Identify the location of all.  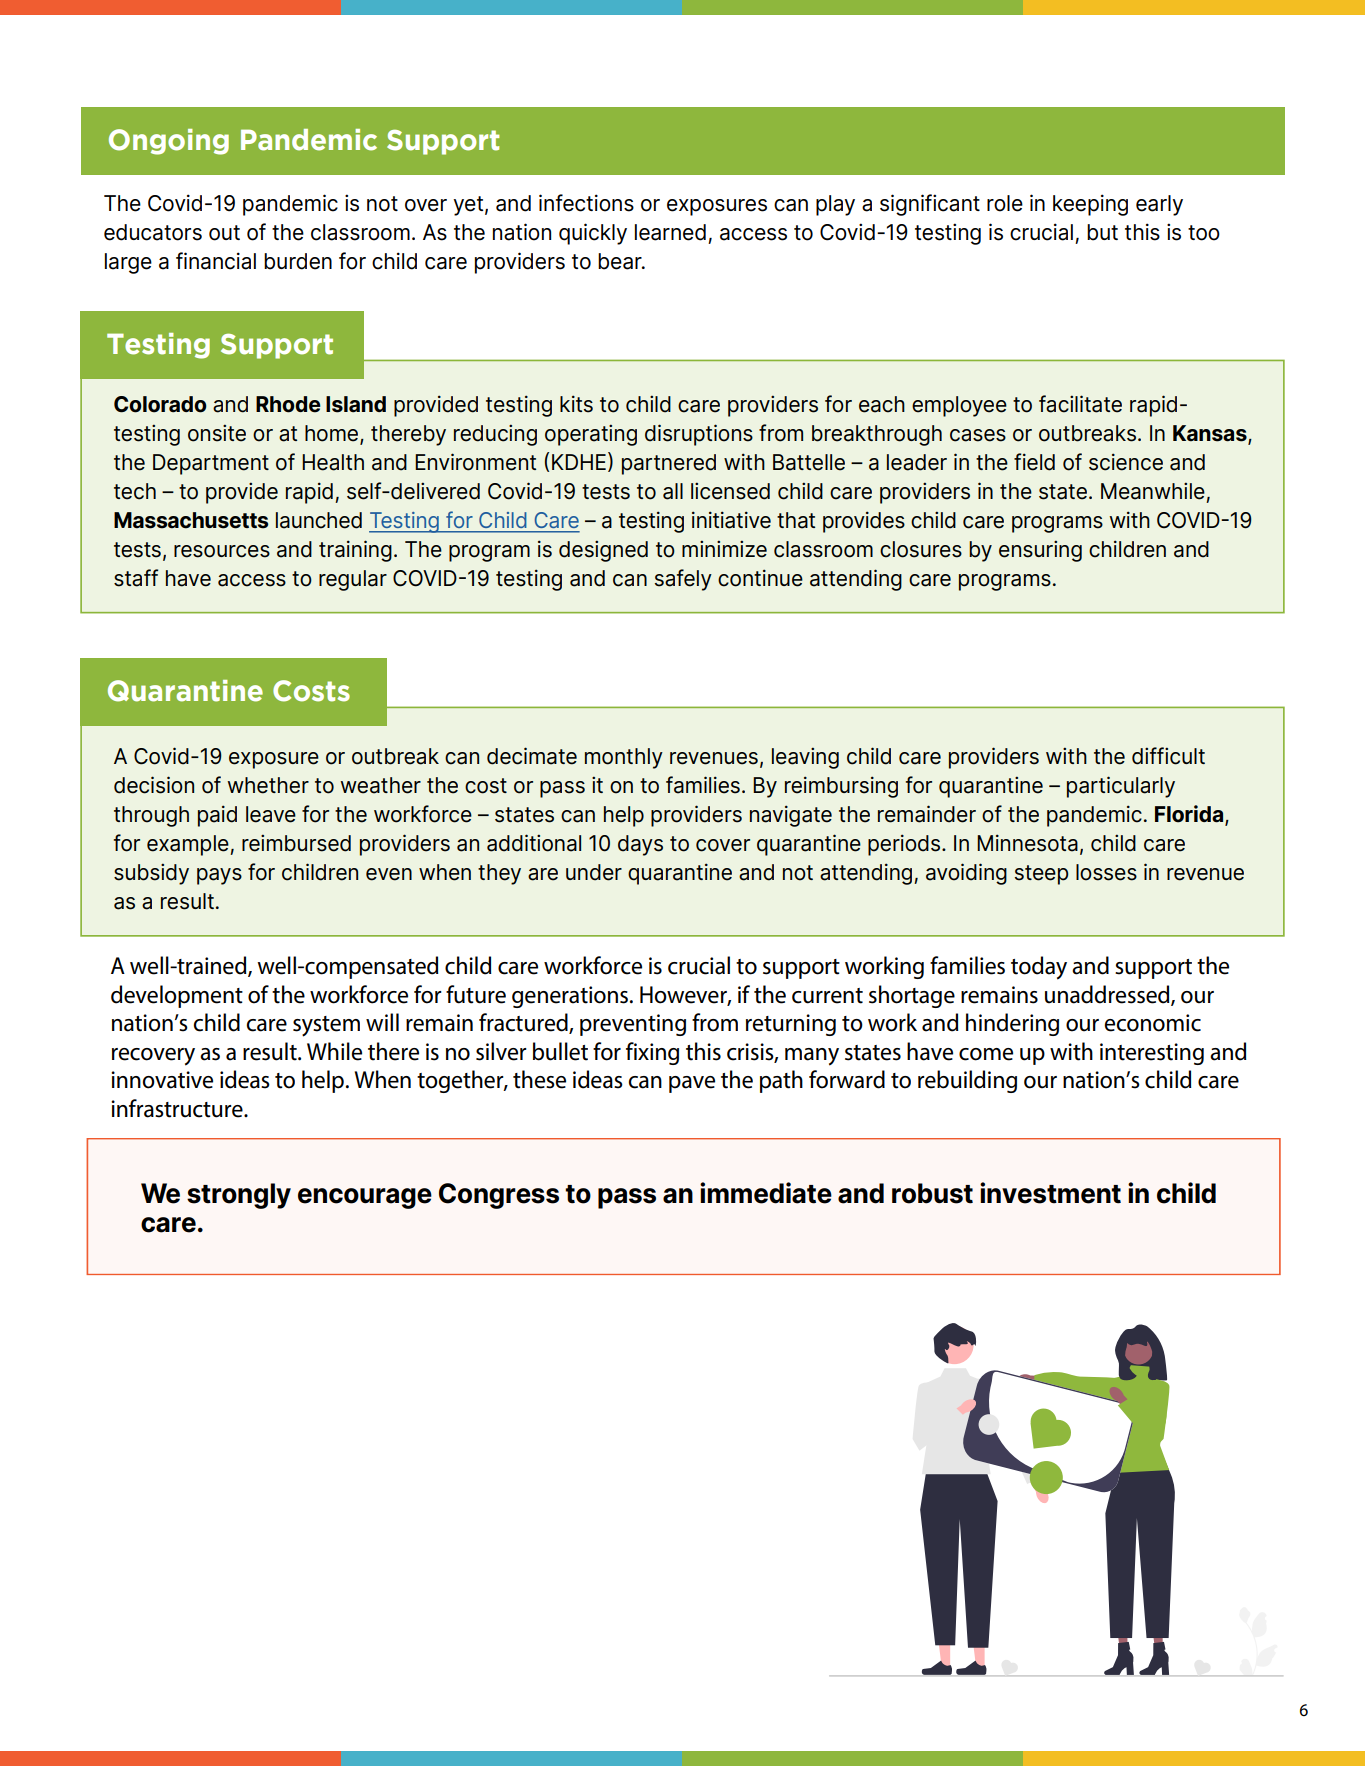
(673, 491).
